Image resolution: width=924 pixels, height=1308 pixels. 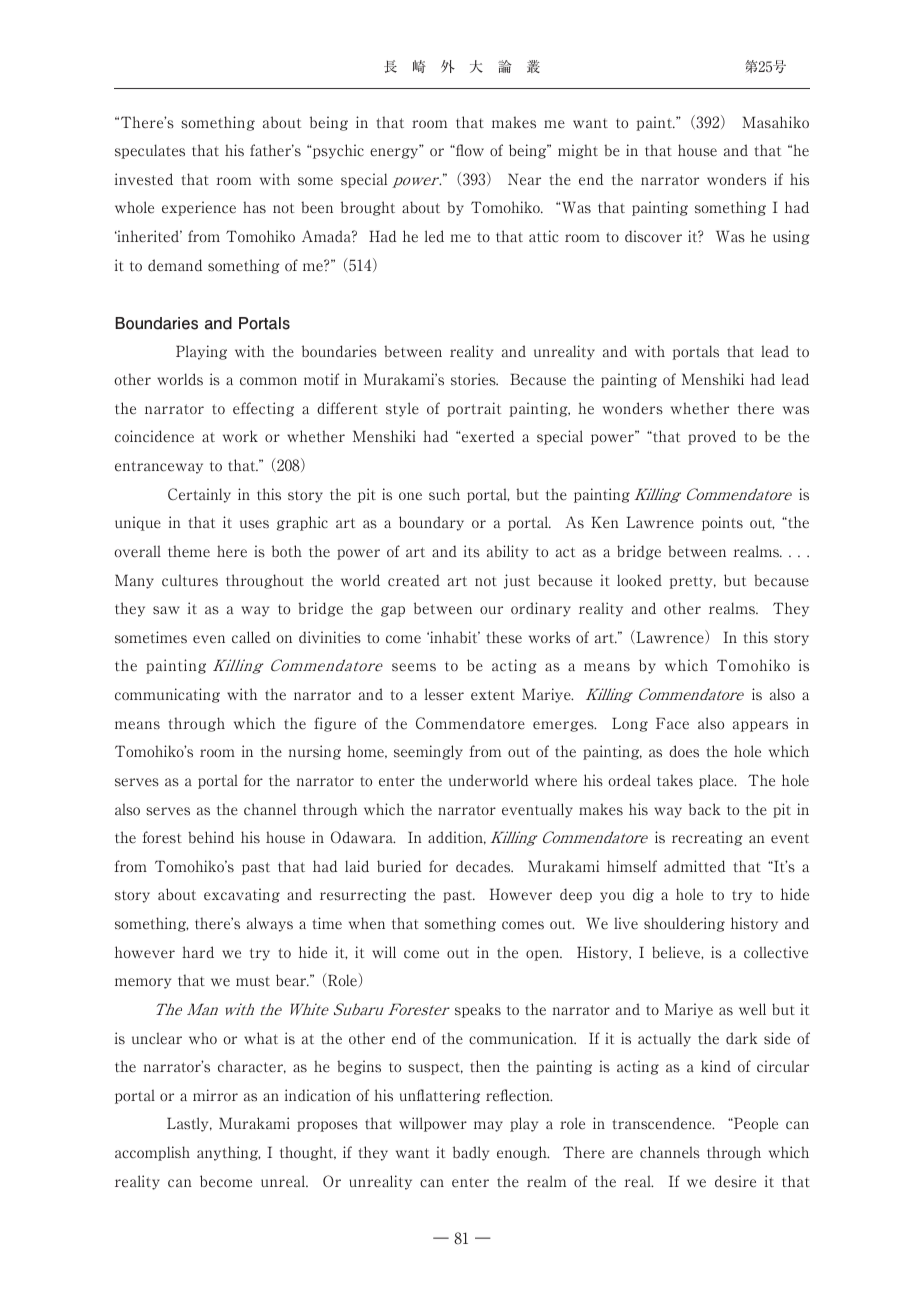 I want to click on desire, so click(x=735, y=1181).
